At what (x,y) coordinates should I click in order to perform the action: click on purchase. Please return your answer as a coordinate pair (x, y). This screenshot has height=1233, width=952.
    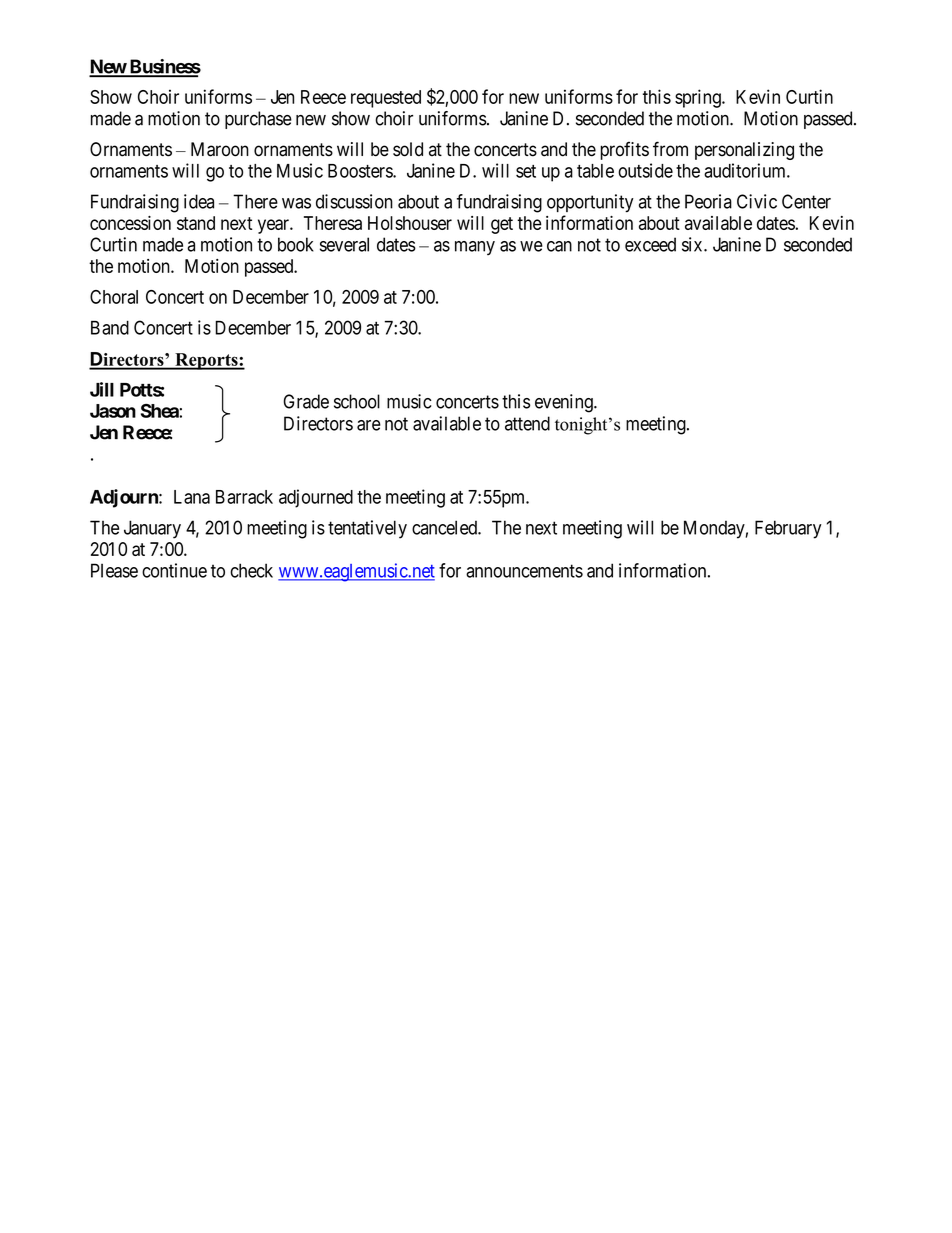
    Looking at the image, I should click on (258, 120).
